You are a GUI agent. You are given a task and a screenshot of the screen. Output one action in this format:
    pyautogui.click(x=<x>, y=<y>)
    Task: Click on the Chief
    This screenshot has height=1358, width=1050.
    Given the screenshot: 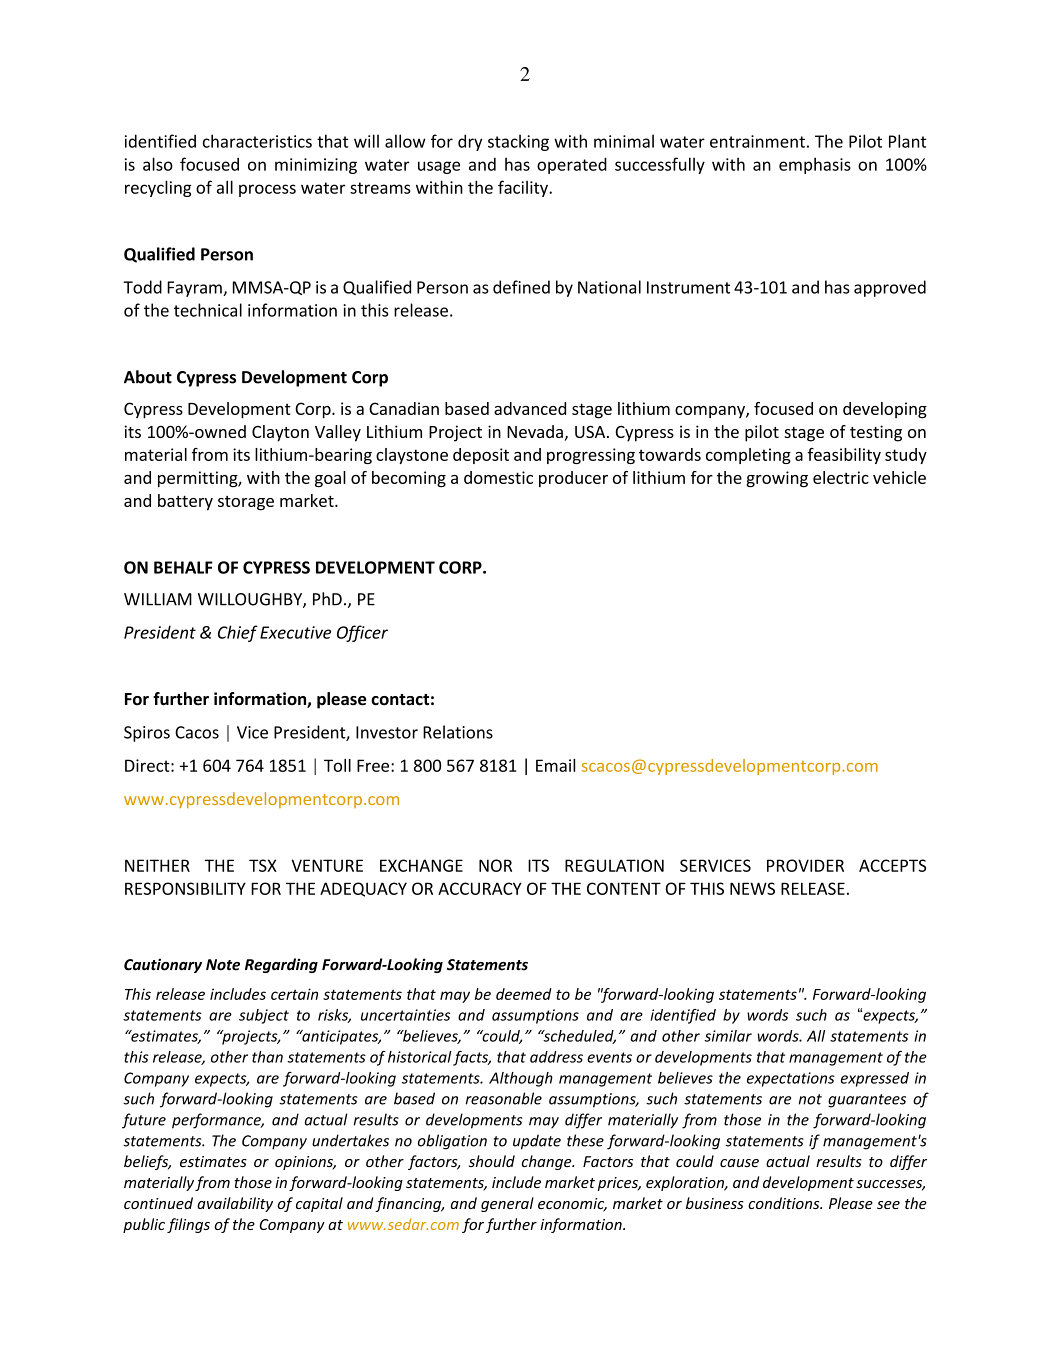 What is the action you would take?
    pyautogui.click(x=238, y=633)
